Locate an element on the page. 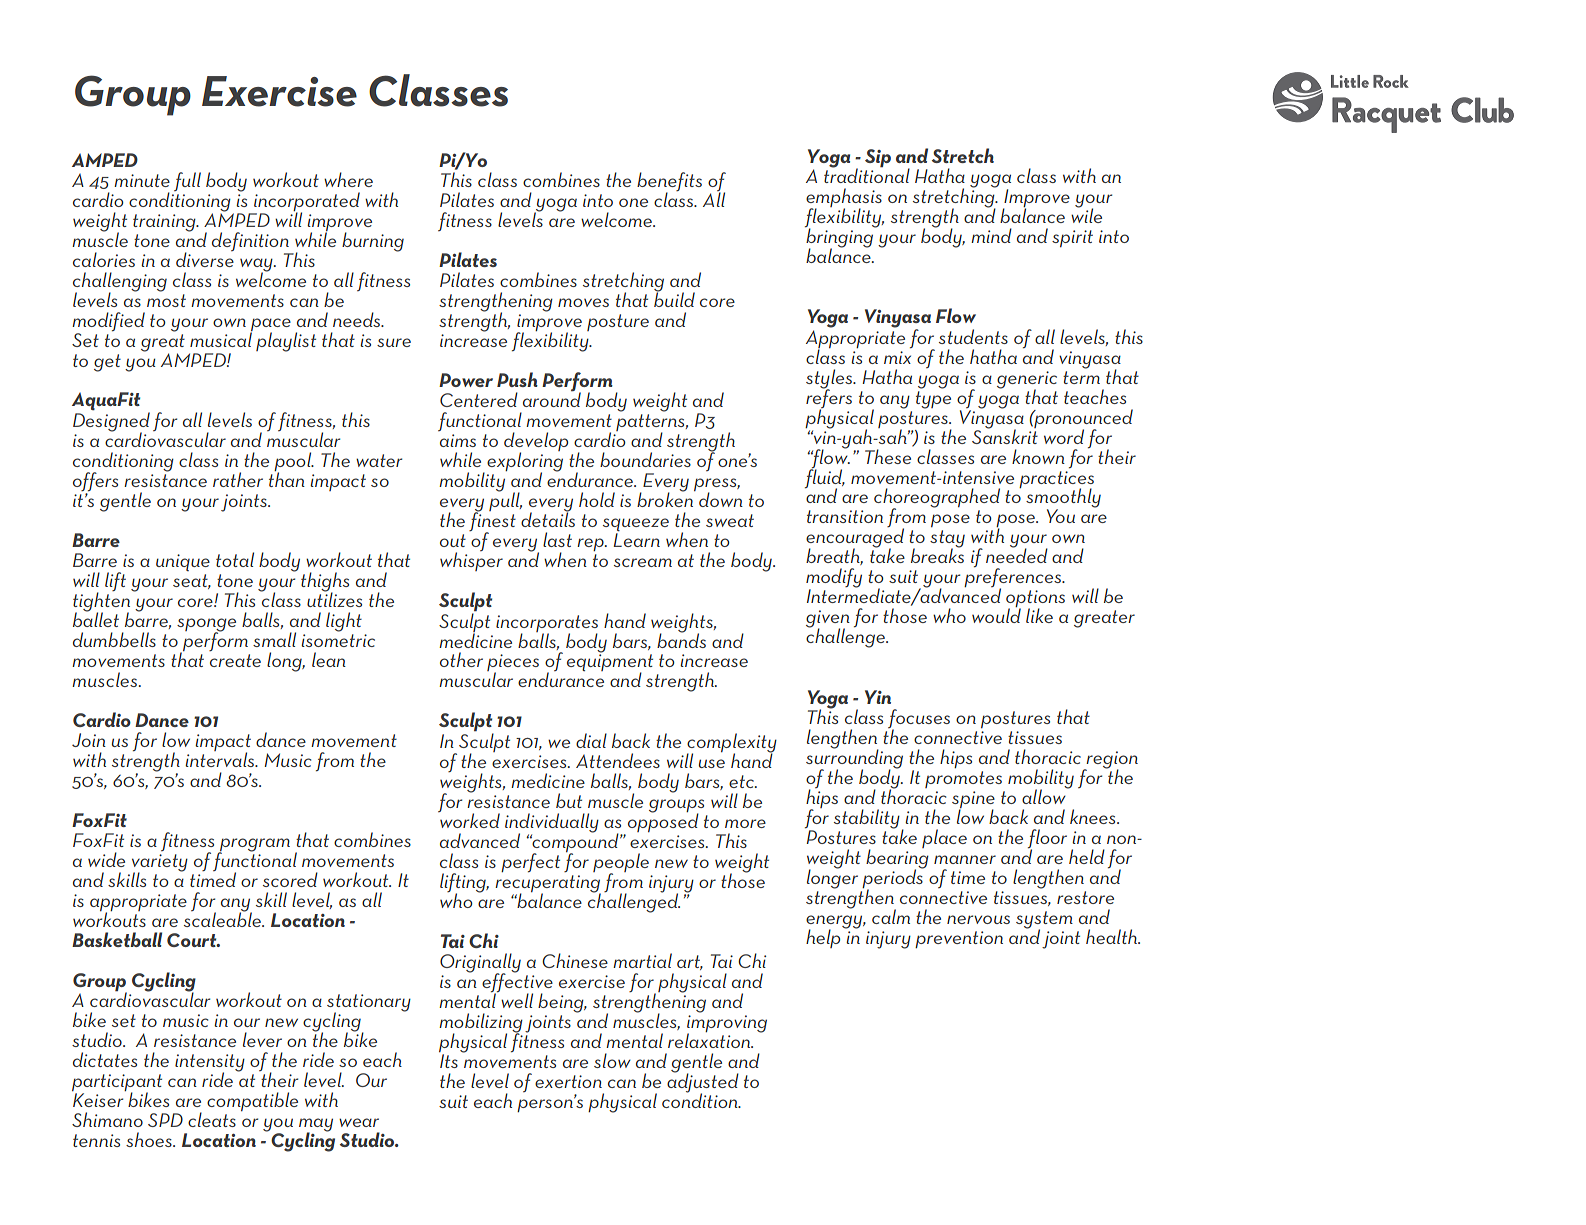 Image resolution: width=1586 pixels, height=1225 pixels. cleats is located at coordinates (212, 1119).
